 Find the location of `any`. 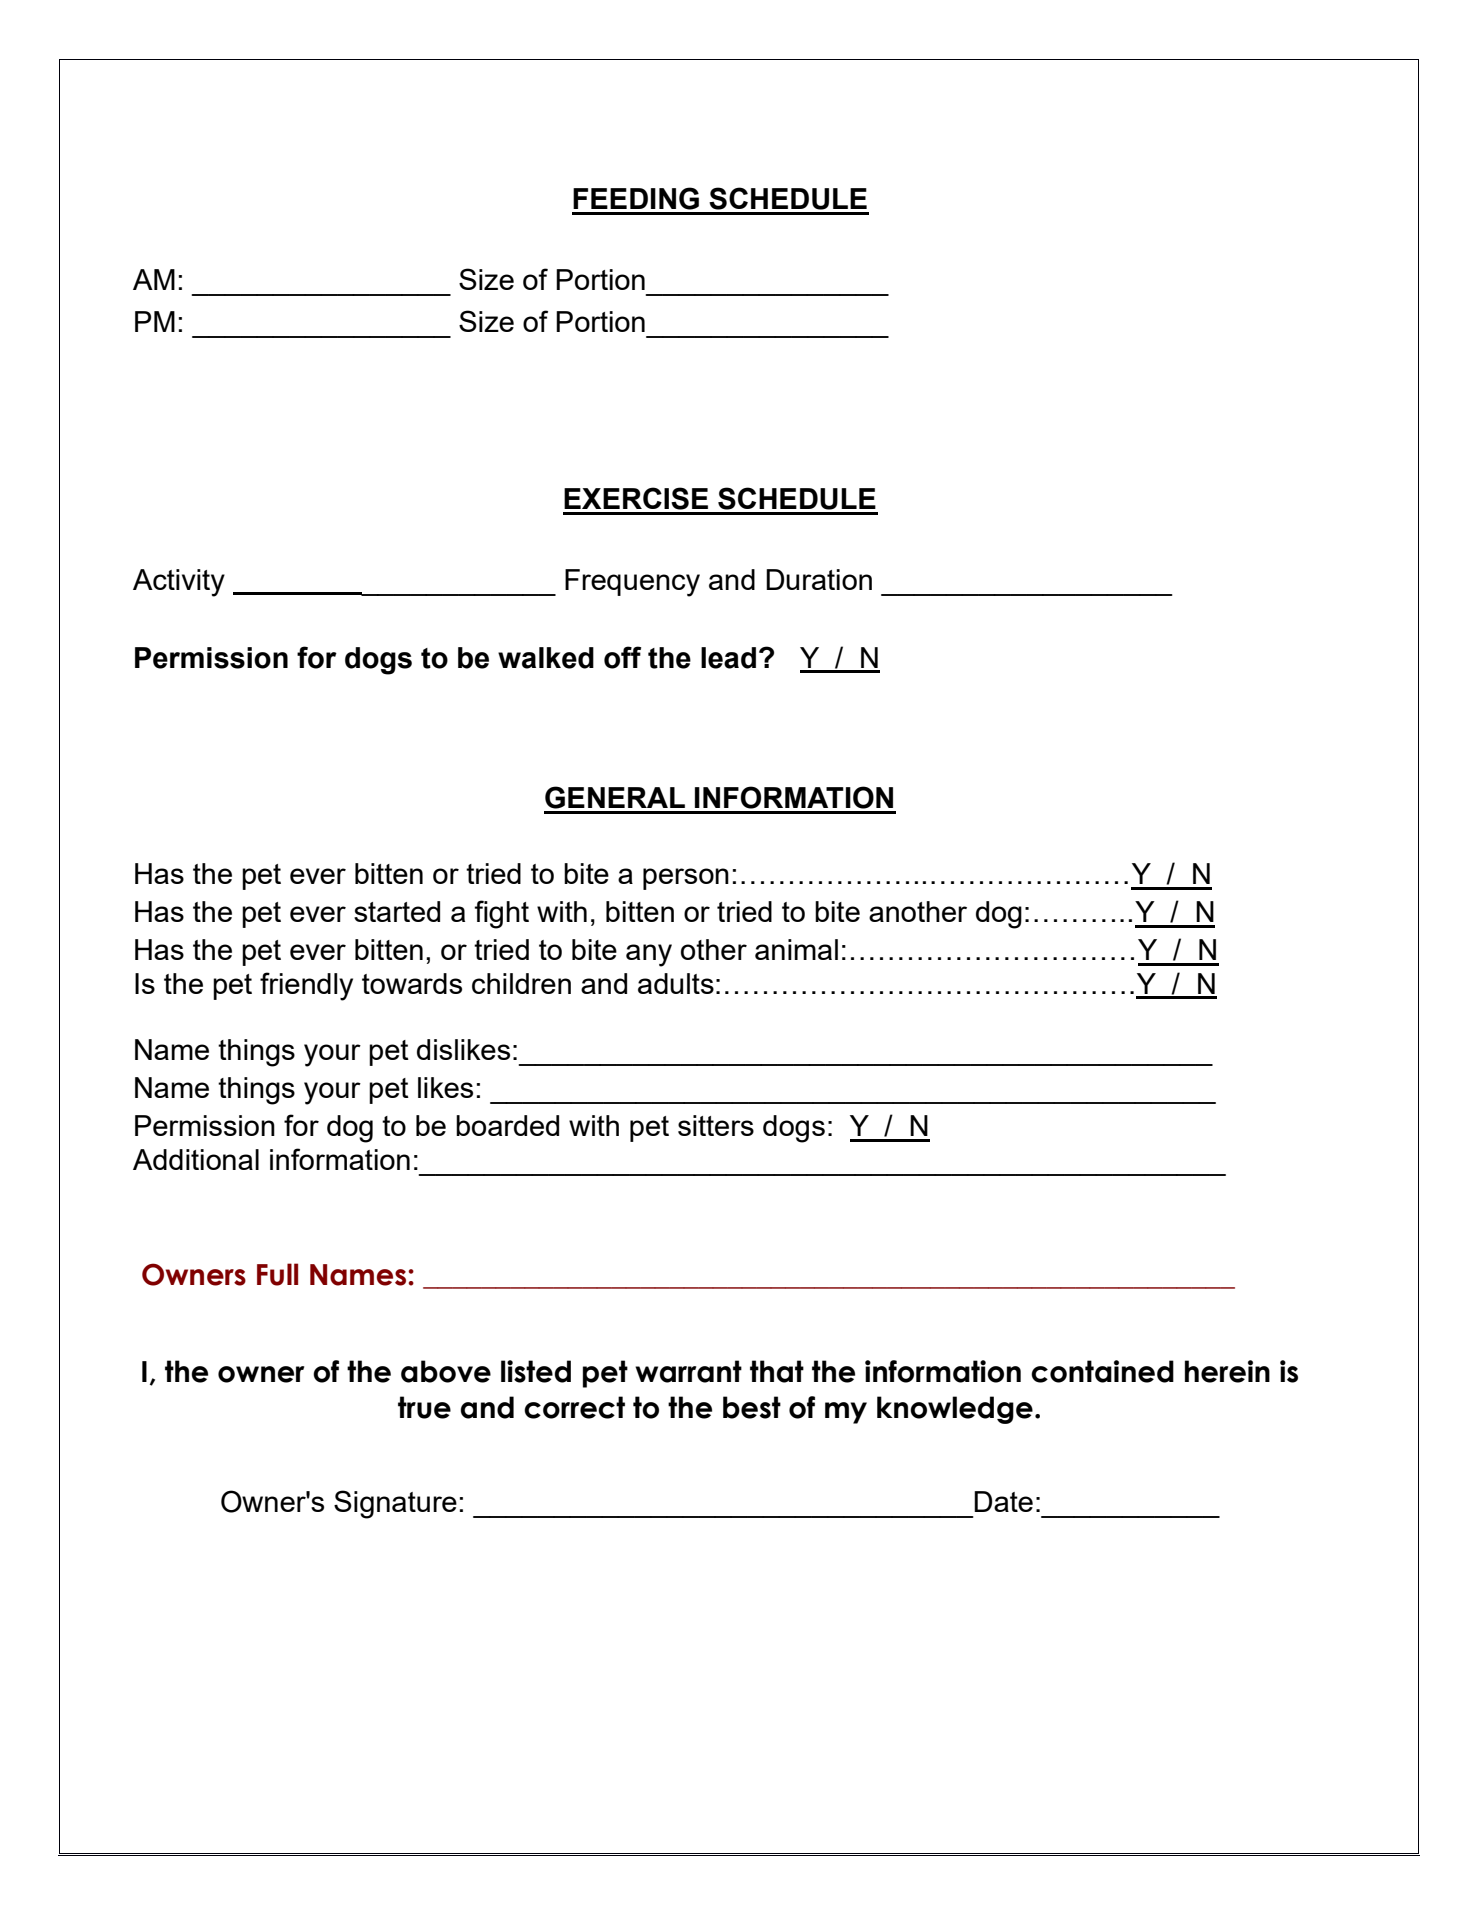

any is located at coordinates (649, 955).
